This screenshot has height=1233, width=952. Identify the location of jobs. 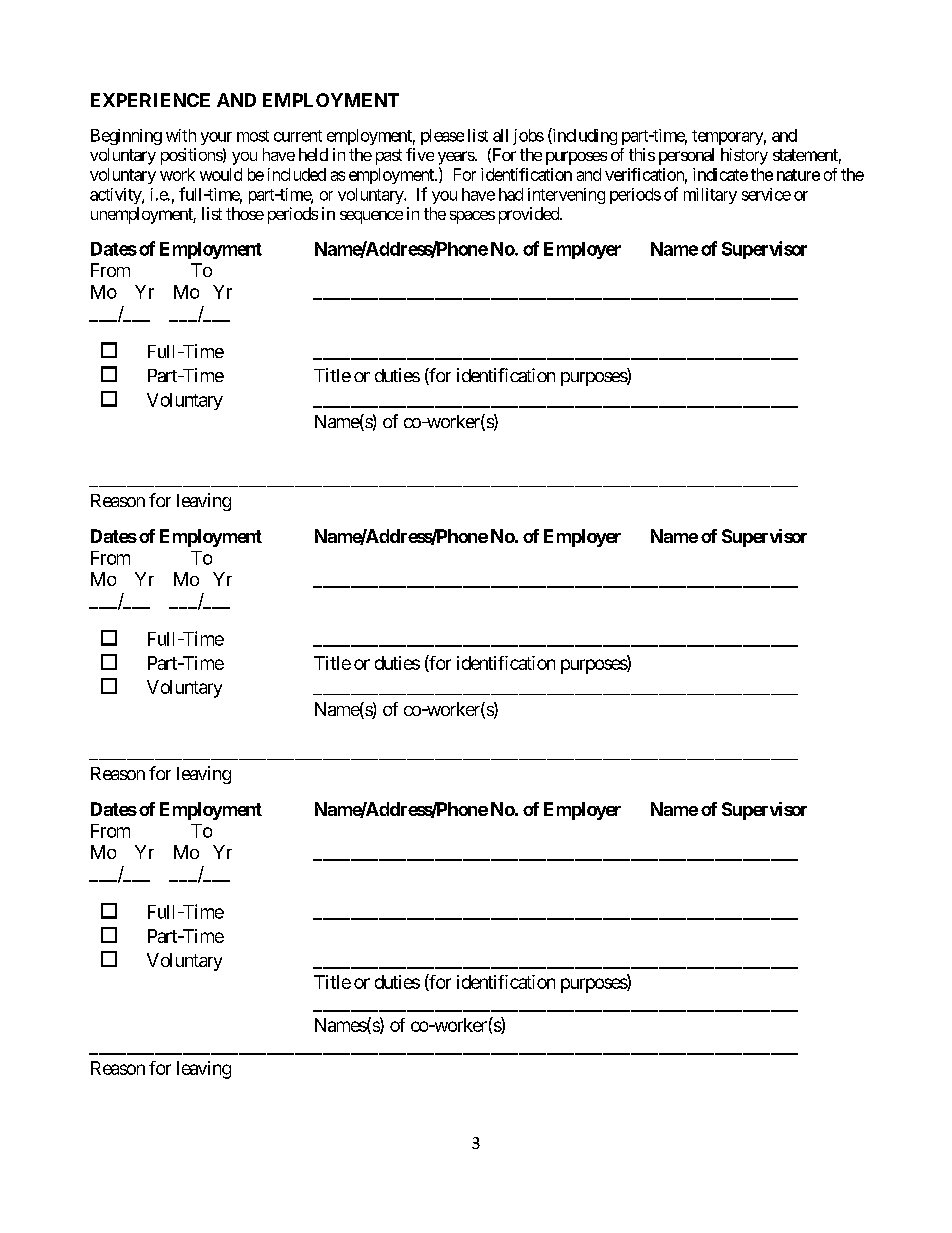
(528, 137).
